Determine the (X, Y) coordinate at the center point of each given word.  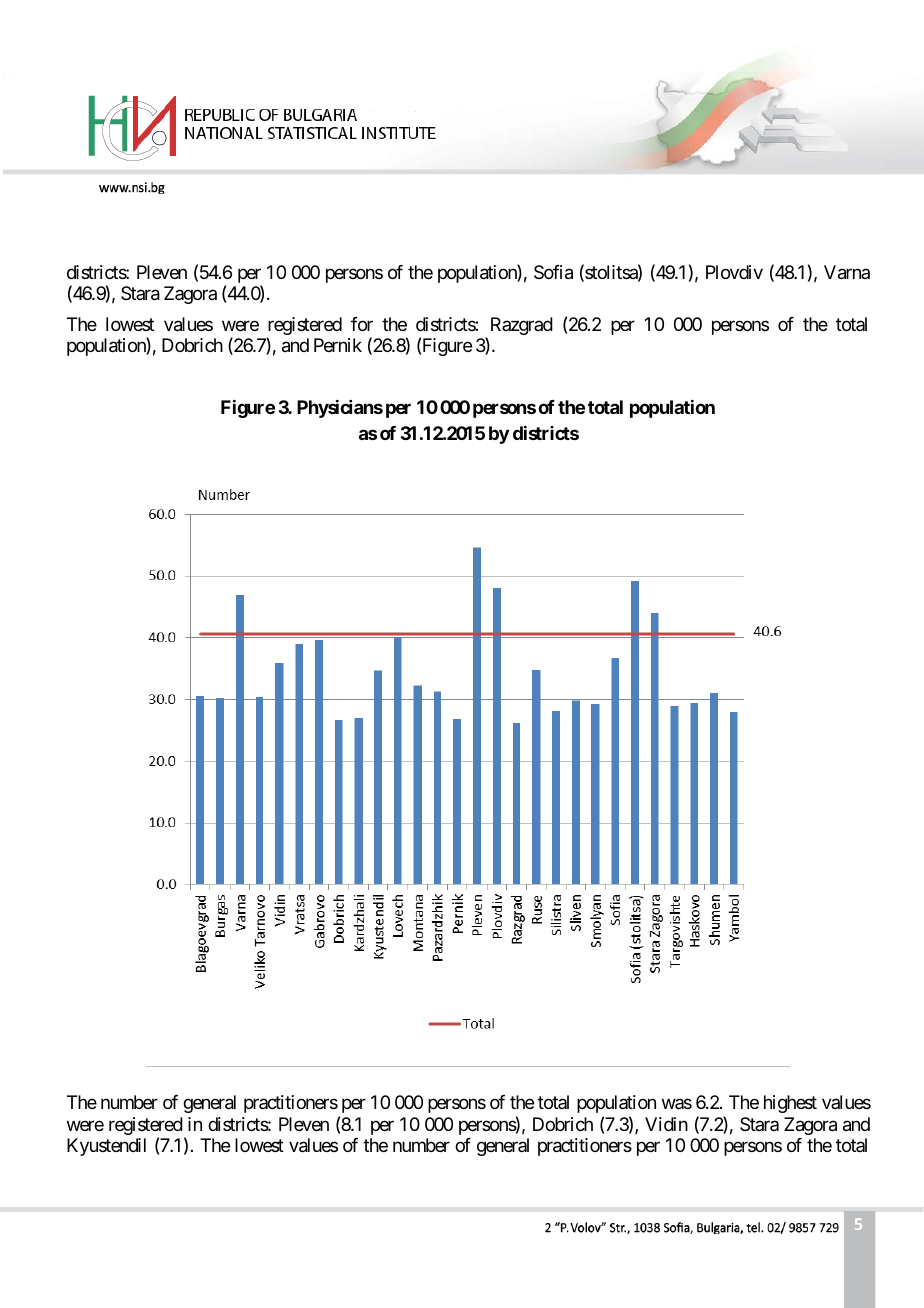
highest (790, 1104)
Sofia (553, 272)
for (362, 324)
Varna (847, 272)
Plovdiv (734, 272)
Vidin (666, 1124)
